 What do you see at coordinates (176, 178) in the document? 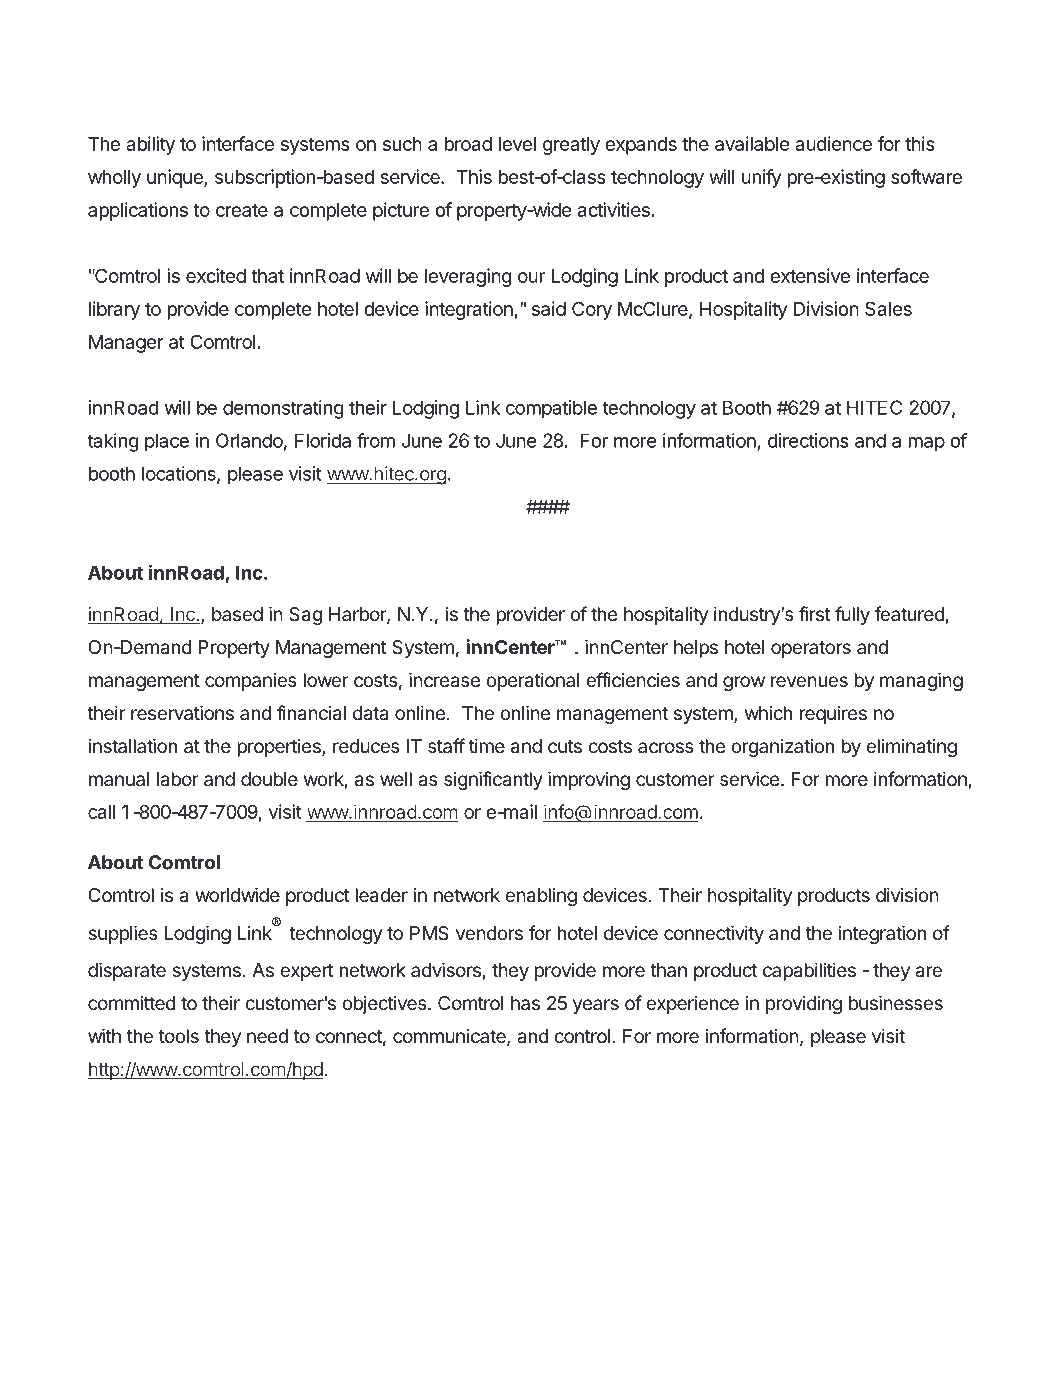
I see `unique` at bounding box center [176, 178].
